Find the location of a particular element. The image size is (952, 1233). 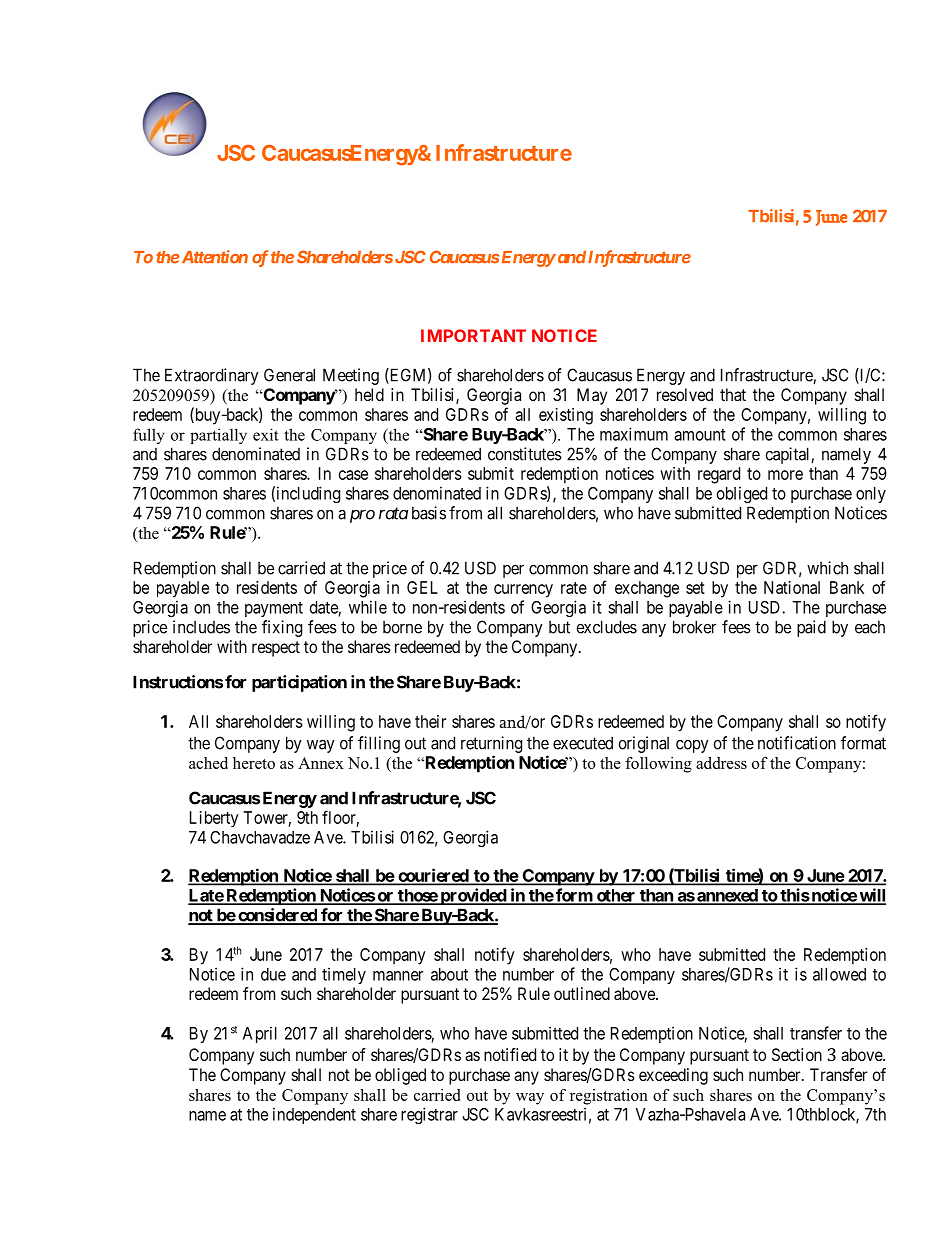

Extraordinary is located at coordinates (212, 376).
